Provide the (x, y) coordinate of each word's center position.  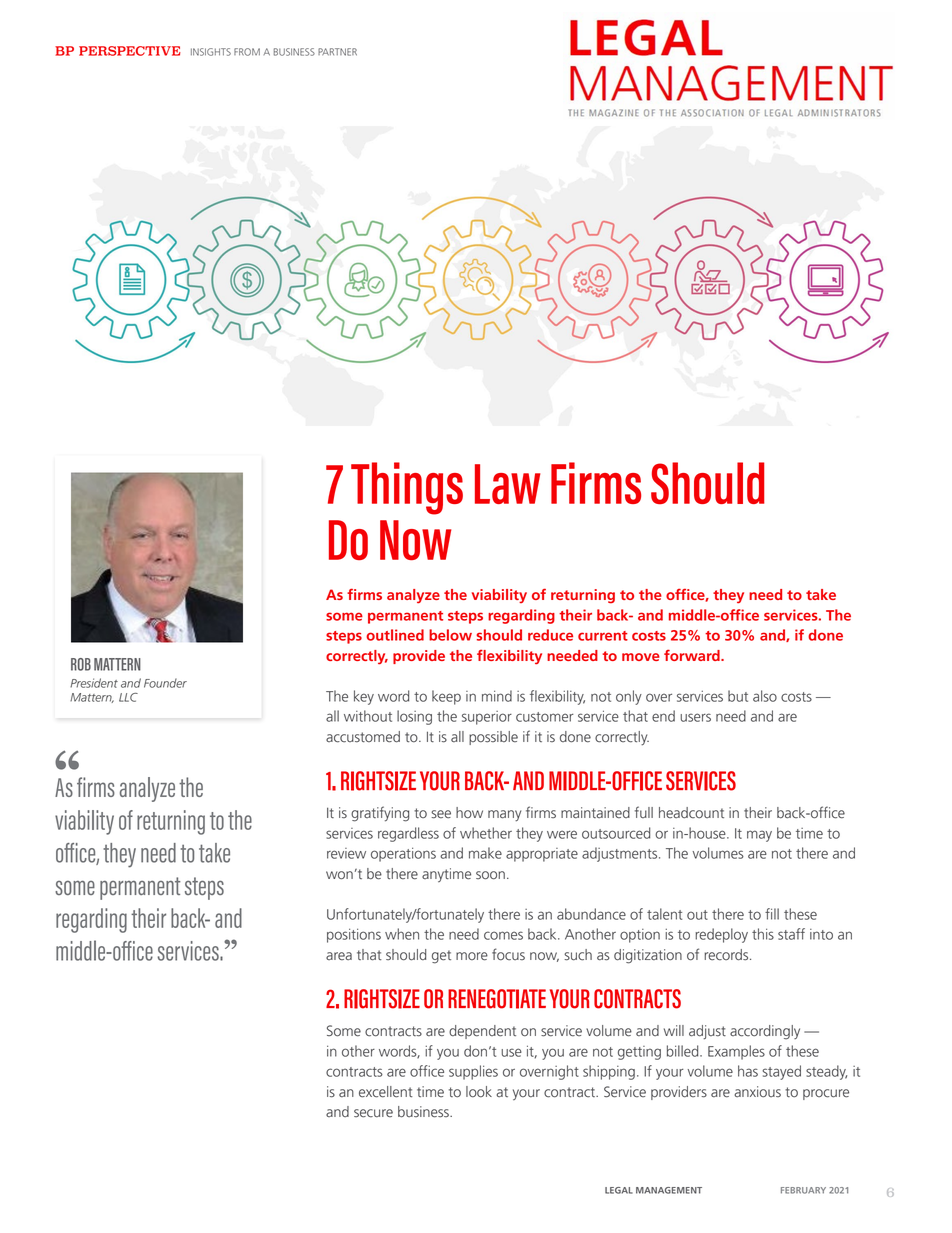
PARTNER (337, 52)
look (479, 1092)
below (450, 635)
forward (693, 655)
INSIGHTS (211, 52)
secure (373, 1113)
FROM (247, 52)
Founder (165, 683)
